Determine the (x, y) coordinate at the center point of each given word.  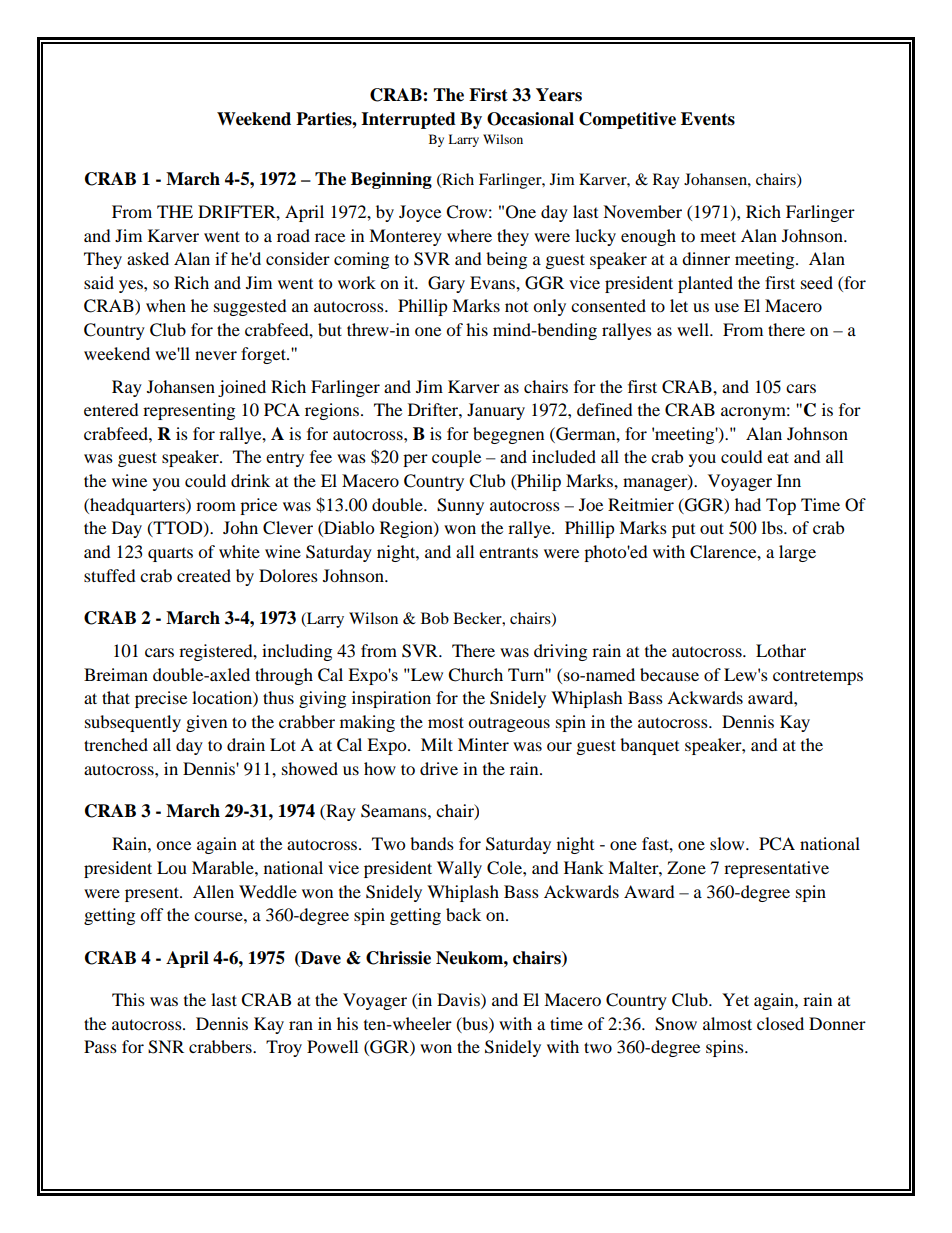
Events (708, 119)
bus (475, 1024)
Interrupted (408, 120)
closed (780, 1023)
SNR (166, 1047)
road (293, 235)
